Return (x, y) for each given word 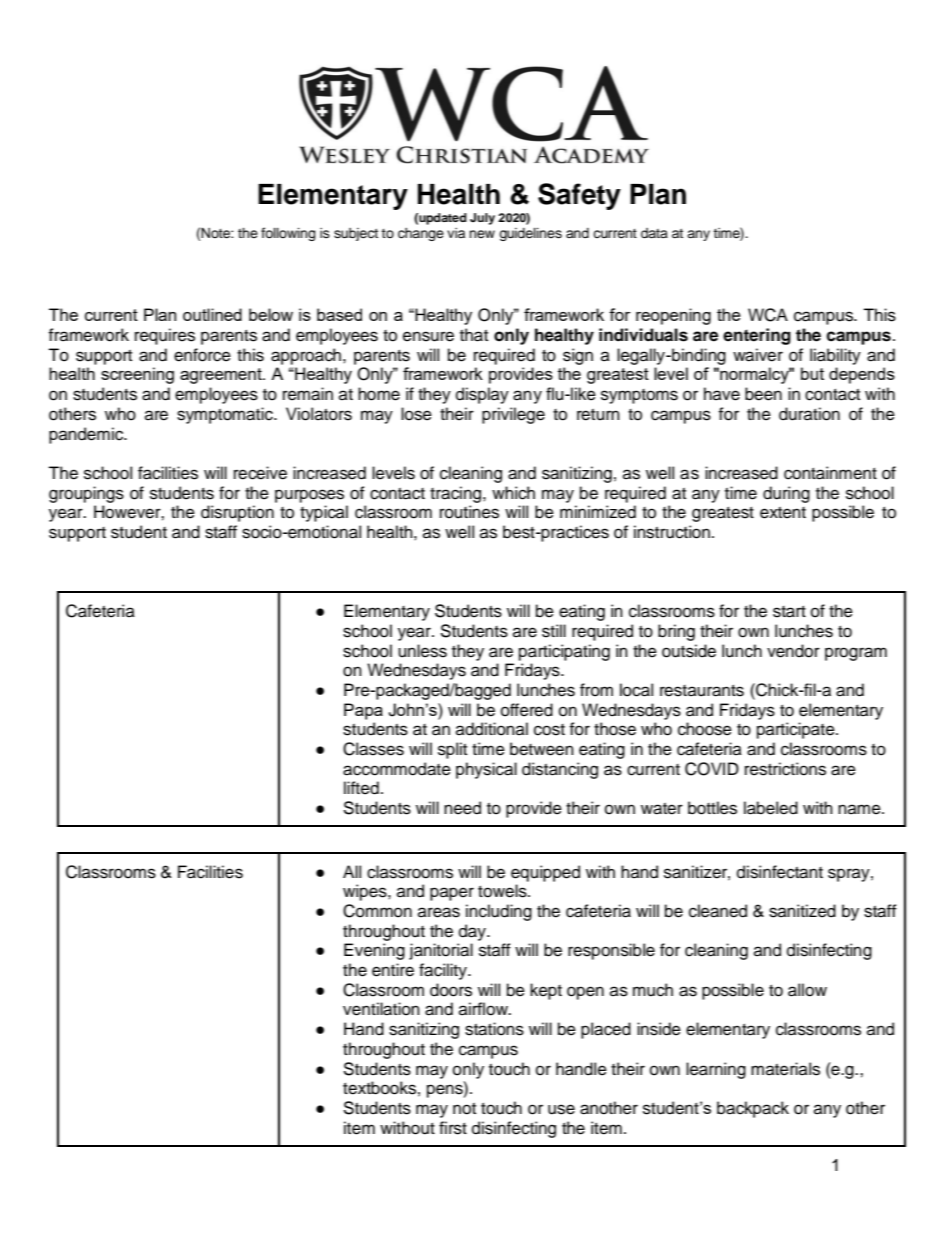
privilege (513, 415)
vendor (793, 651)
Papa (363, 711)
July (482, 219)
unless (422, 651)
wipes (366, 892)
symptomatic (226, 415)
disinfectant (780, 872)
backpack (753, 1109)
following (288, 234)
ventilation (381, 1009)
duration (809, 414)
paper (452, 894)
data (654, 233)
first (453, 1128)
